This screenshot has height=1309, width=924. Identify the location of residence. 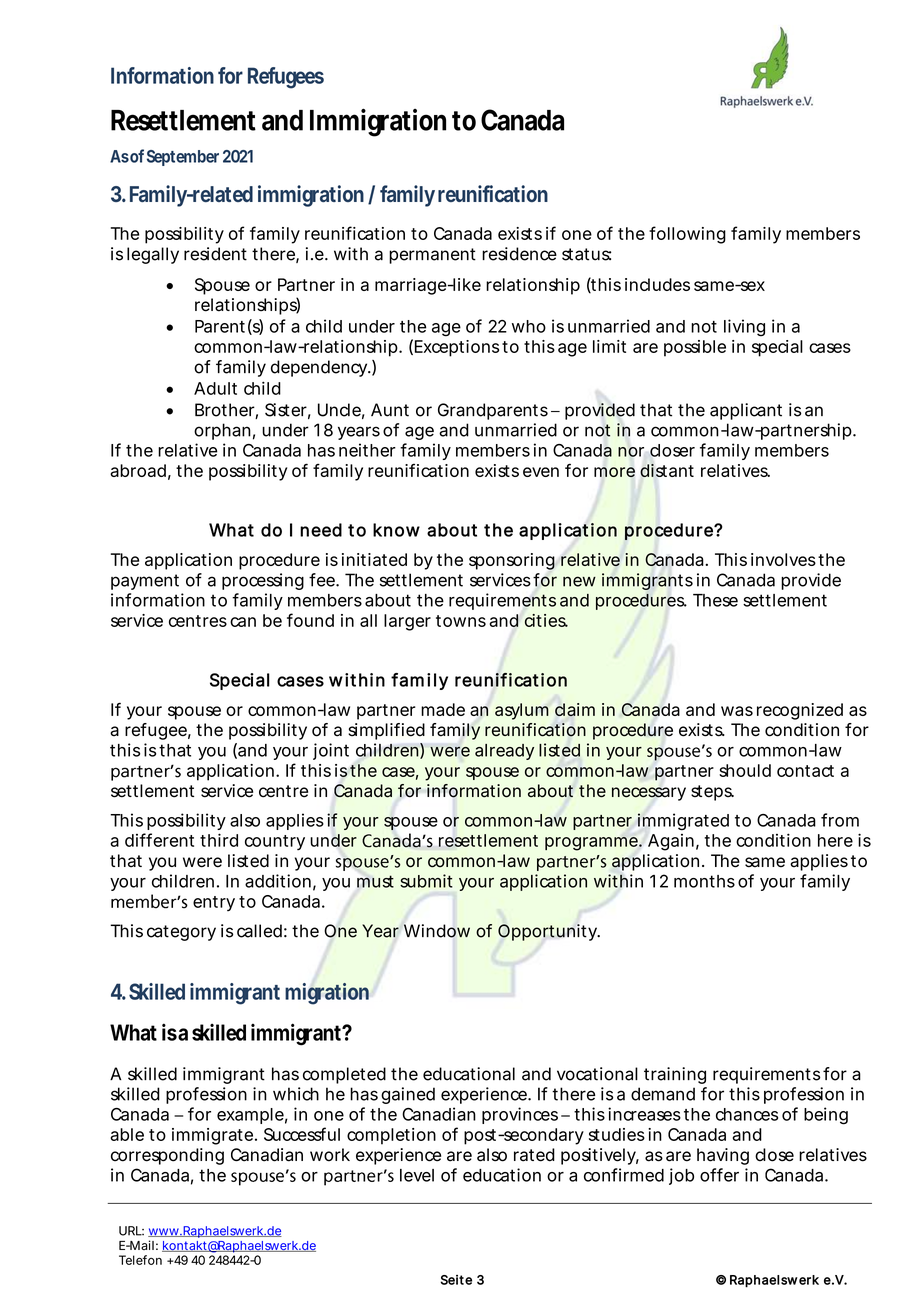
(519, 254).
